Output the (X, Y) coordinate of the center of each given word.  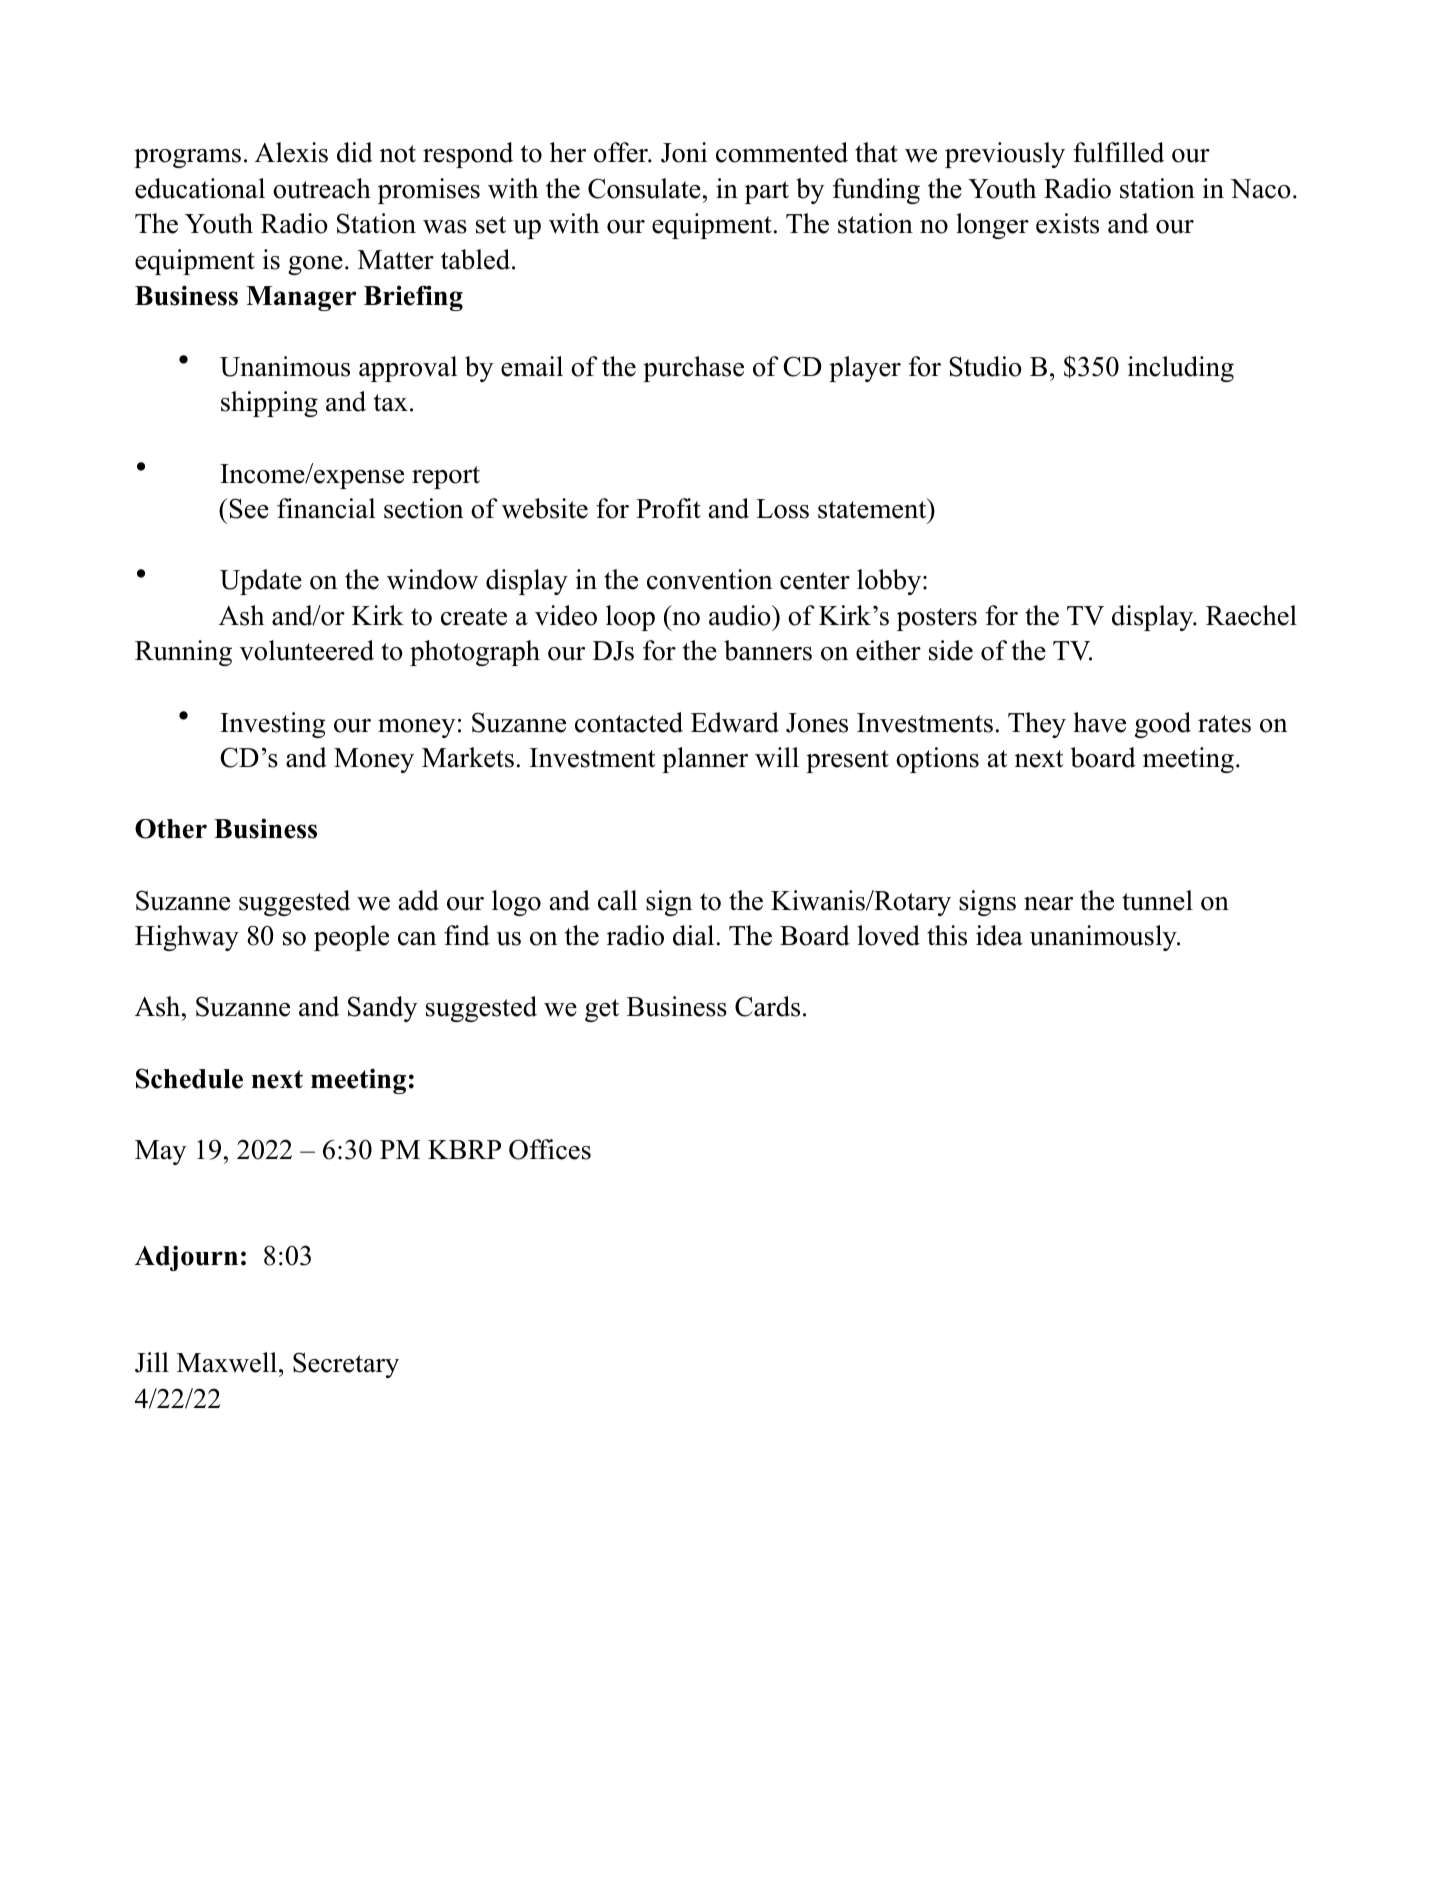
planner (705, 760)
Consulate (644, 188)
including (1181, 369)
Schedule (189, 1078)
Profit (668, 508)
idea (999, 935)
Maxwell (228, 1362)
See (248, 508)
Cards (767, 1006)
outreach (322, 188)
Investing (272, 725)
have (1099, 722)
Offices (550, 1149)
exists (1067, 223)
